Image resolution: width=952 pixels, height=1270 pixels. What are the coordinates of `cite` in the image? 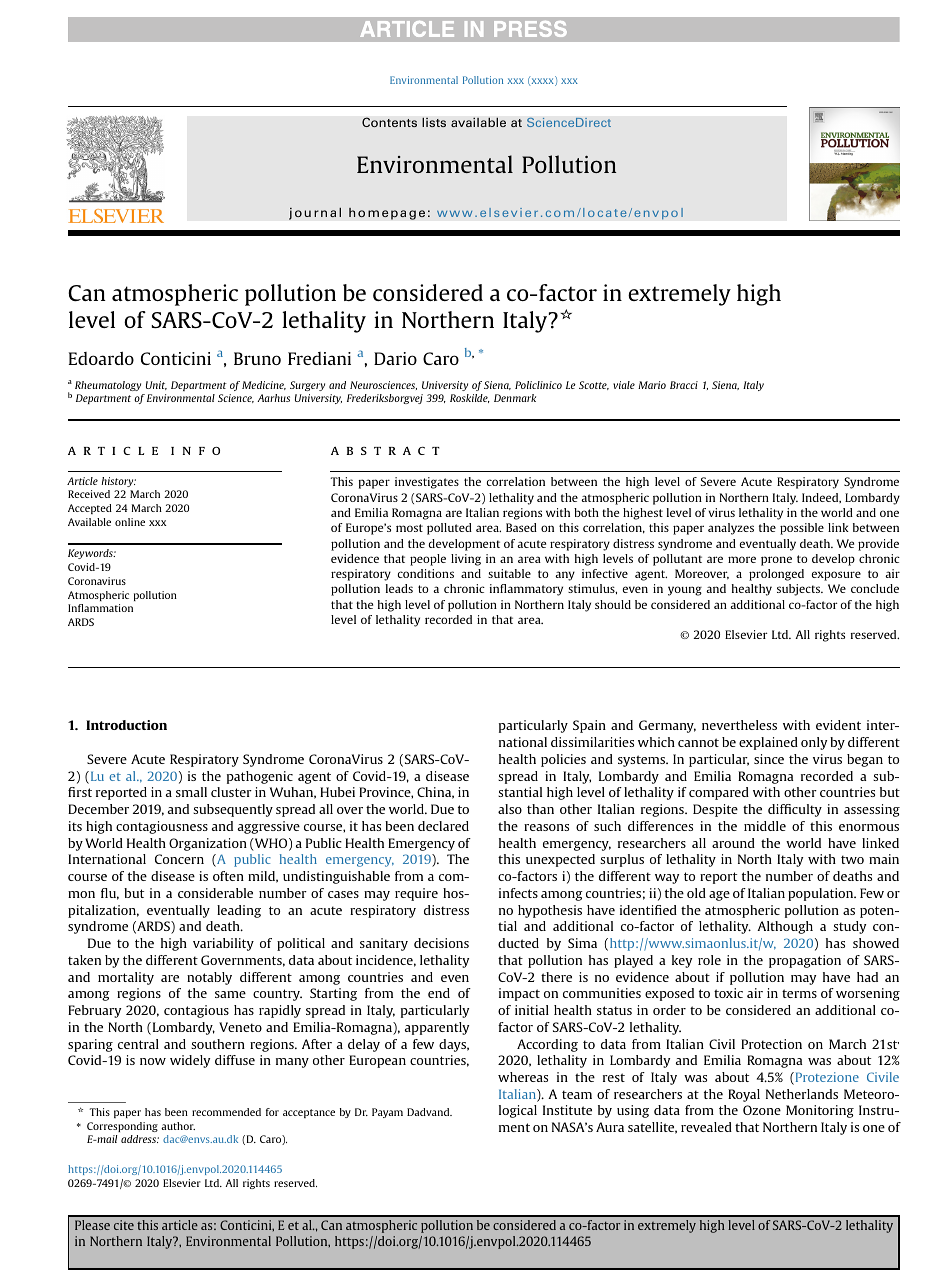 It's located at (124, 1225).
